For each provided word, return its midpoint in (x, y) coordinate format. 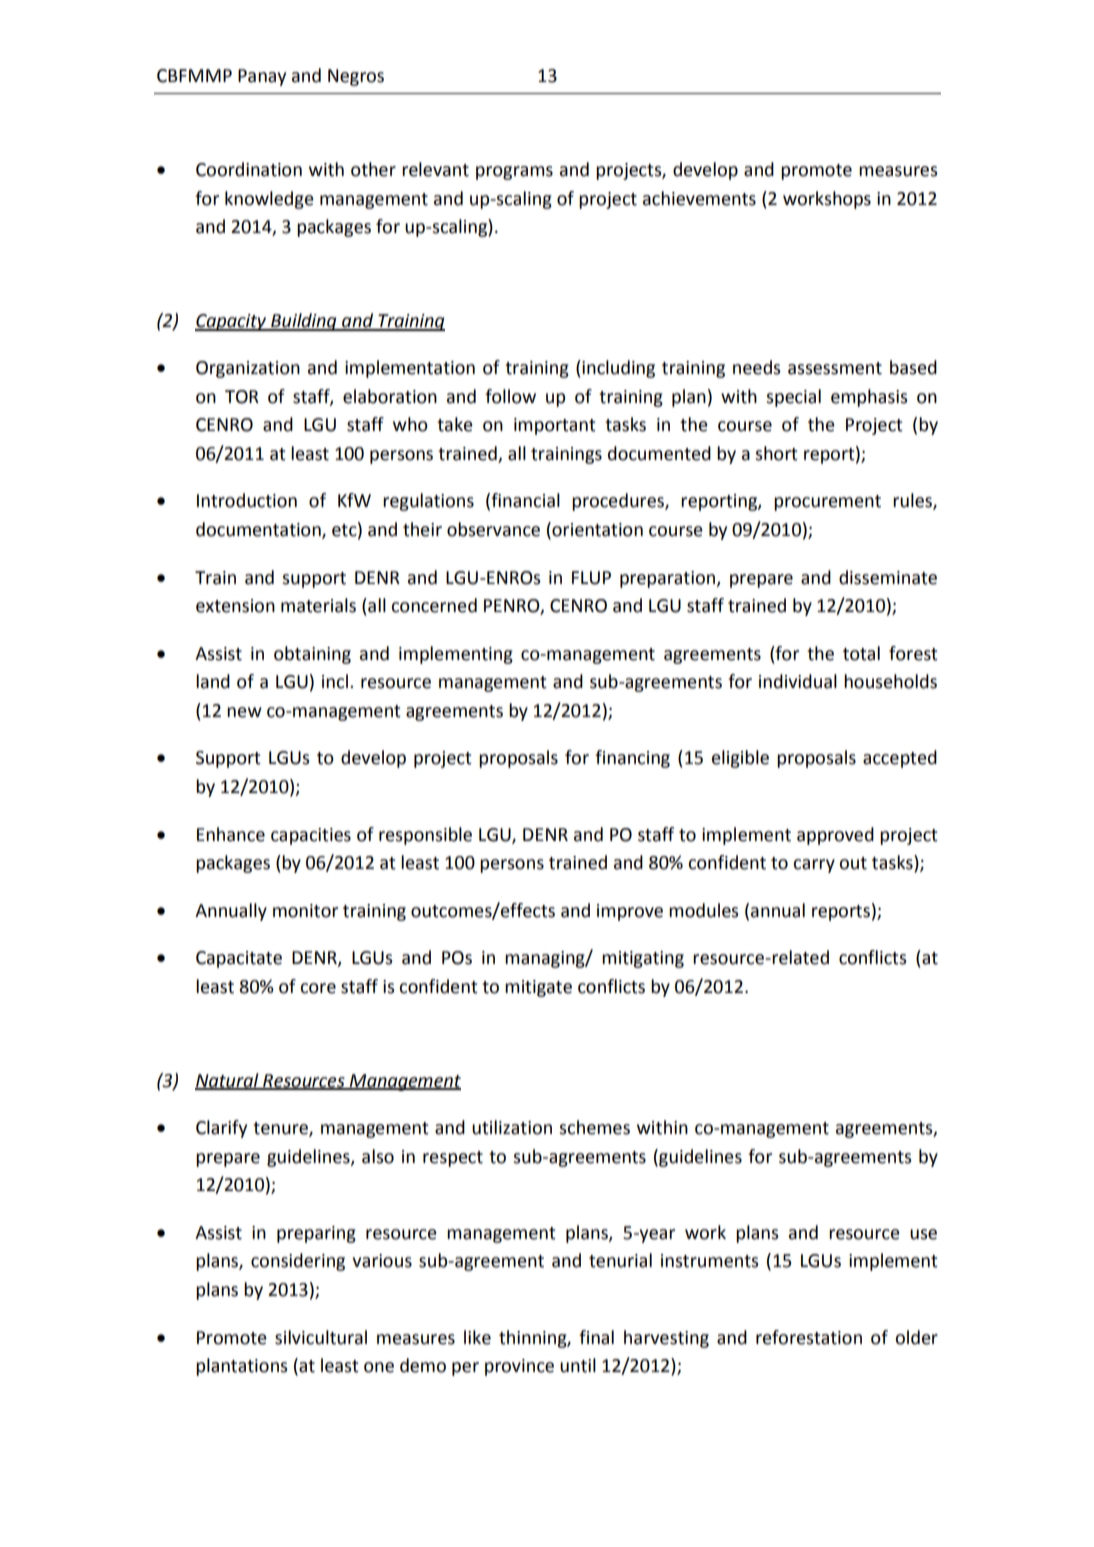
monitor (305, 911)
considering (298, 1262)
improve (630, 912)
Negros (356, 77)
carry (814, 866)
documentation (259, 530)
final (596, 1337)
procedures (619, 502)
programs (514, 173)
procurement (827, 503)
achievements (699, 198)
